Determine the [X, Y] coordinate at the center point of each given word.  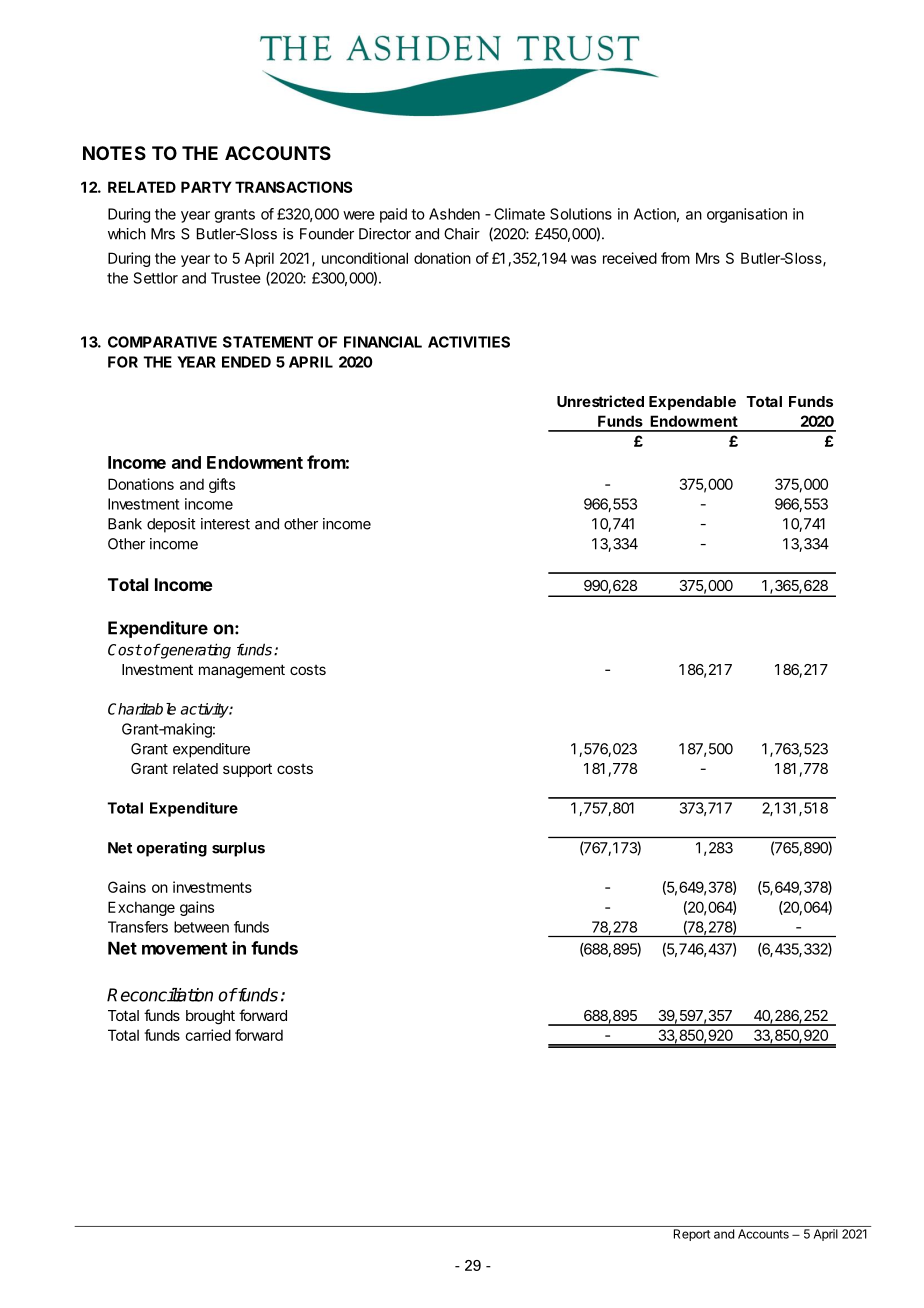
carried [208, 1035]
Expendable [692, 403]
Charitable [142, 709]
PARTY [206, 187]
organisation [747, 215]
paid [393, 215]
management [242, 671]
